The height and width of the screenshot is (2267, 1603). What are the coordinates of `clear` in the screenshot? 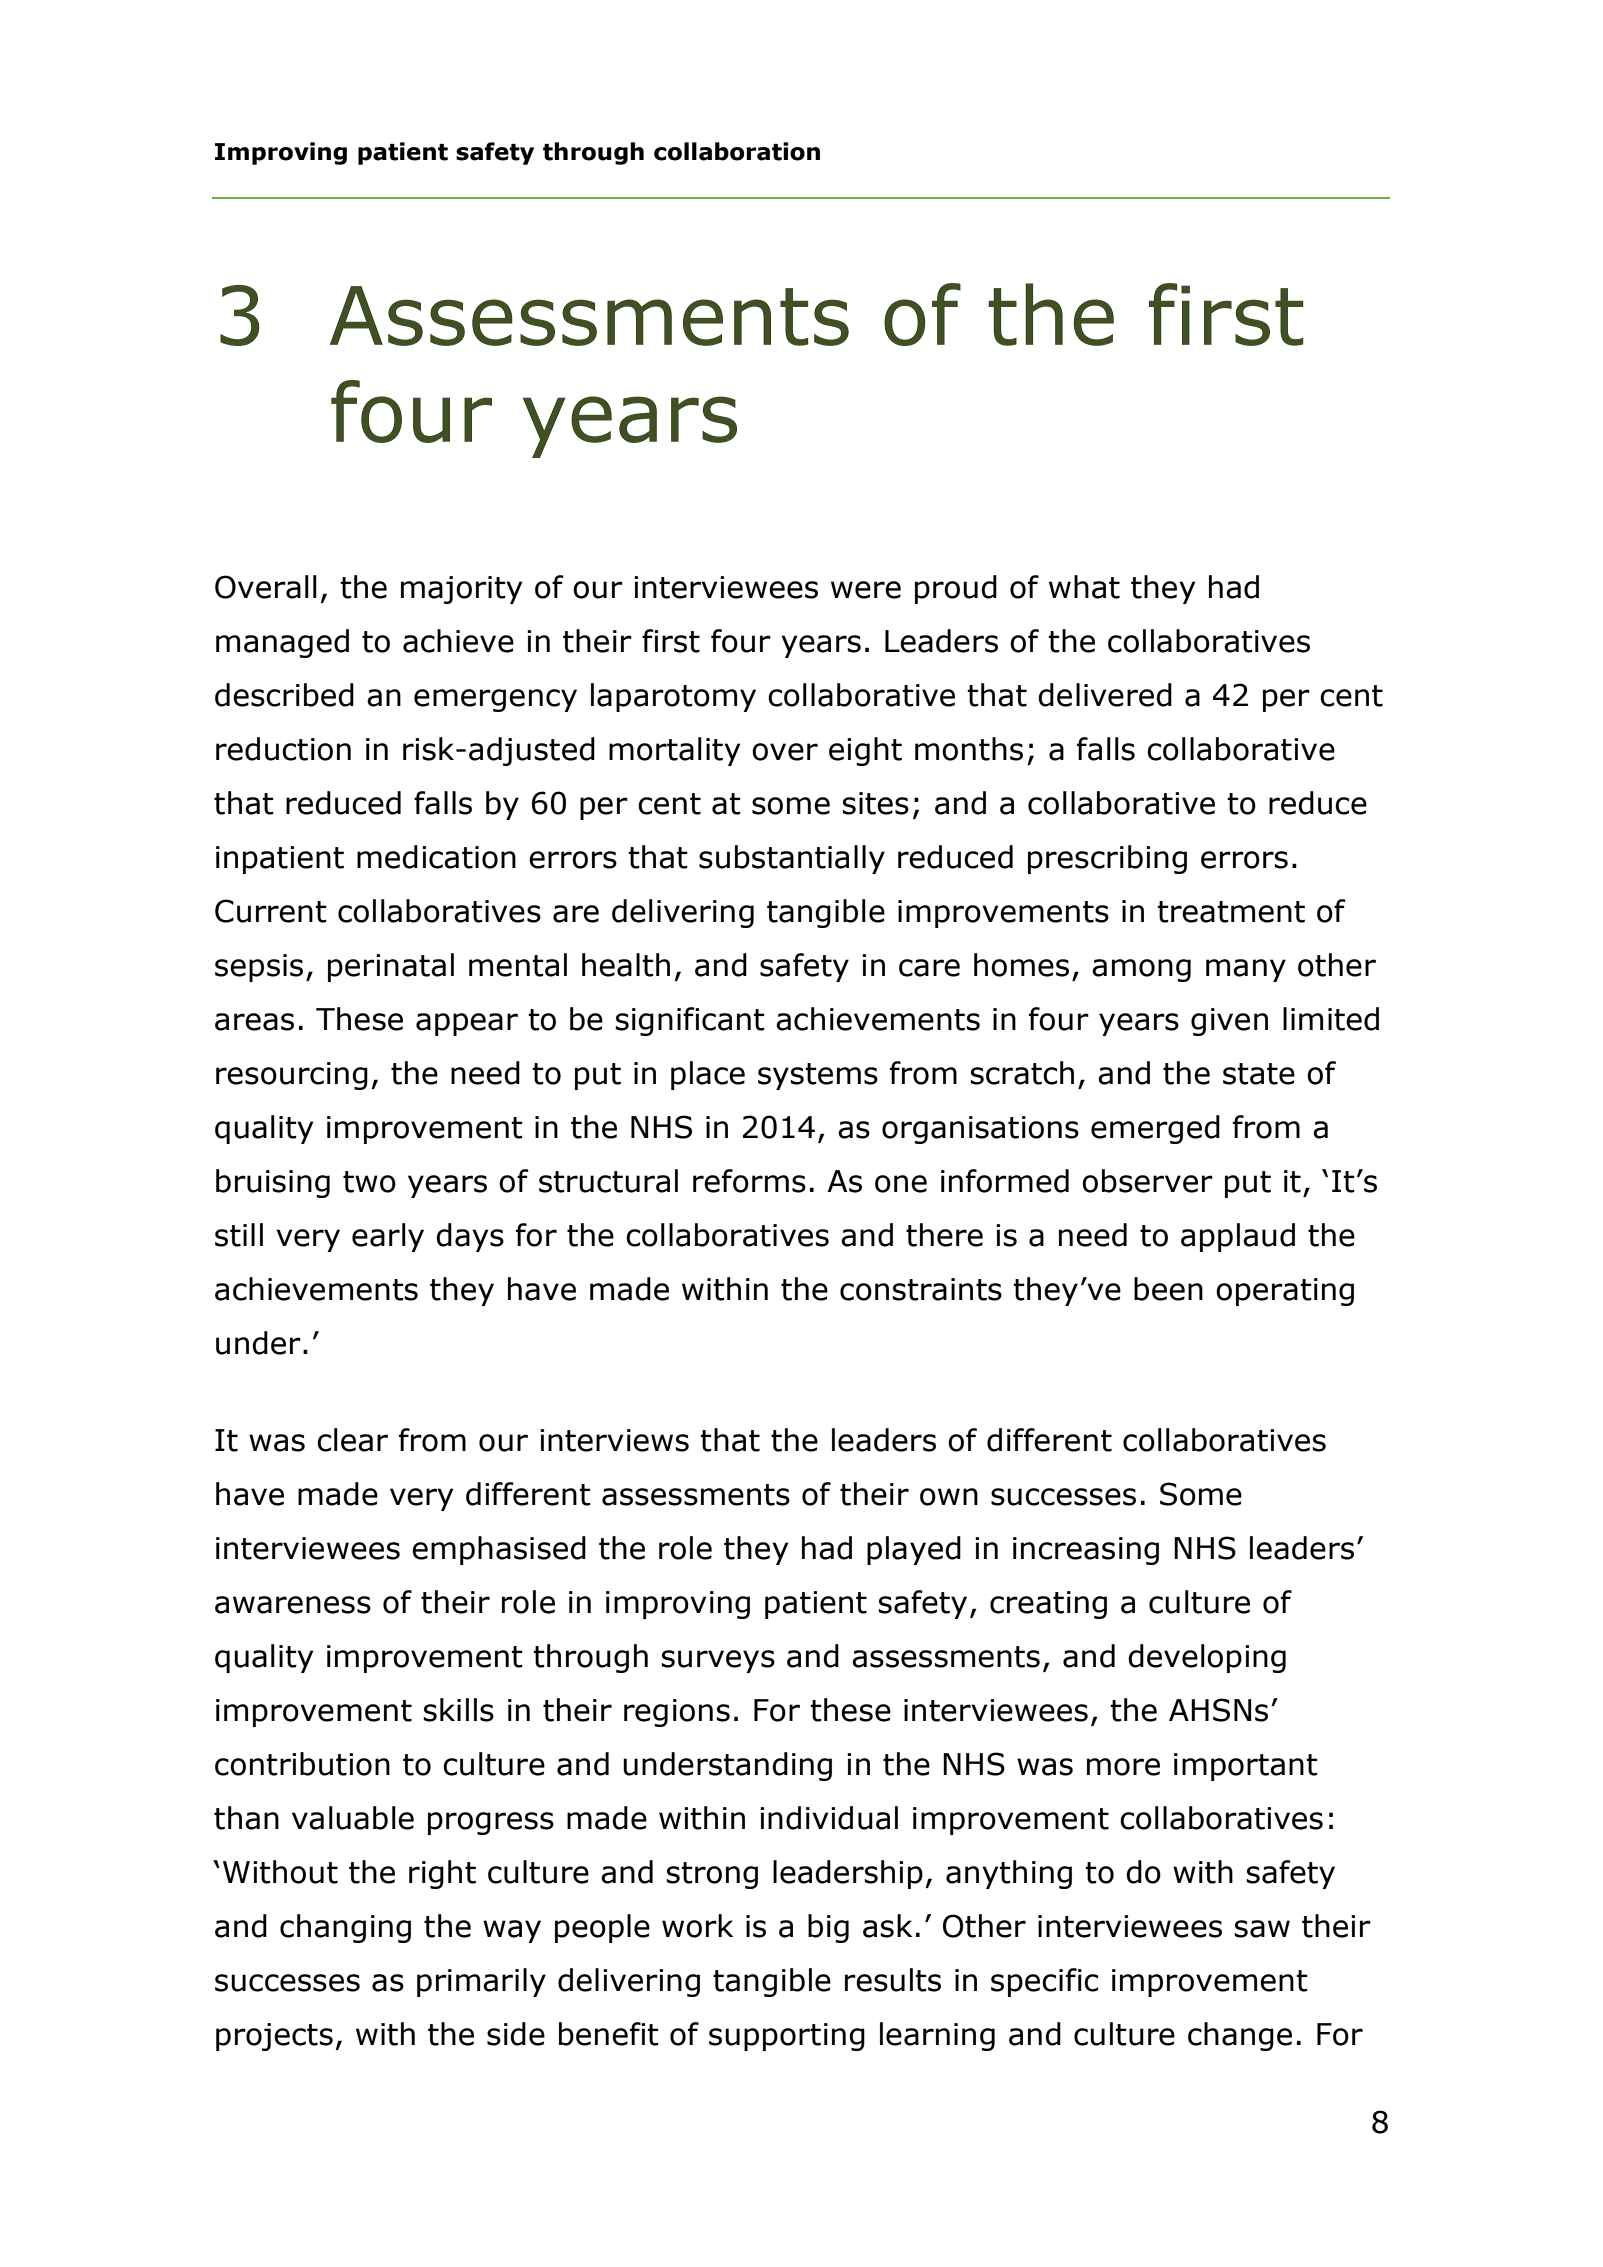 It's located at (352, 1440).
